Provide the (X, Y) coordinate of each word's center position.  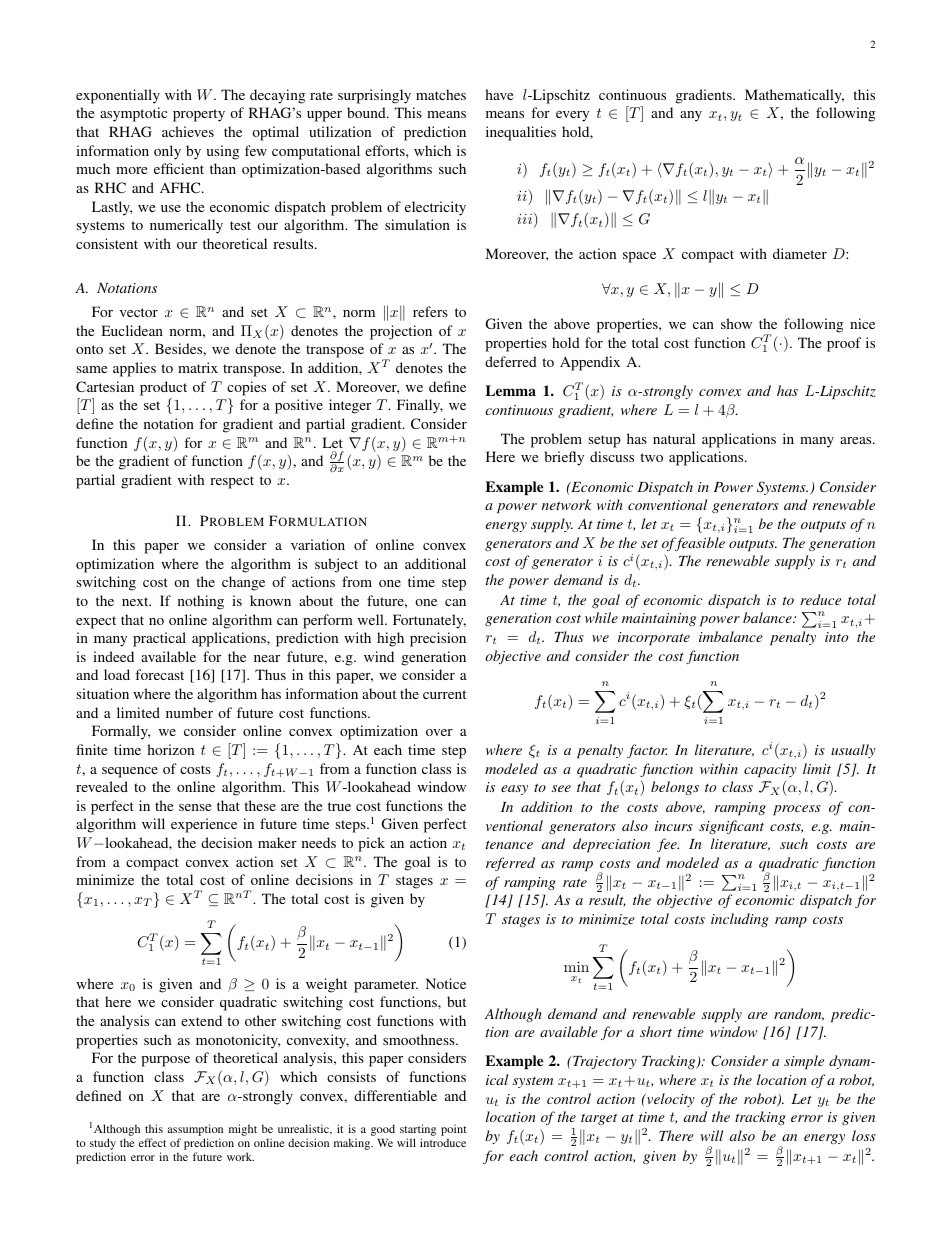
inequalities (521, 133)
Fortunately (429, 621)
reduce (821, 599)
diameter (800, 253)
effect (152, 1142)
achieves (188, 131)
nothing (201, 602)
